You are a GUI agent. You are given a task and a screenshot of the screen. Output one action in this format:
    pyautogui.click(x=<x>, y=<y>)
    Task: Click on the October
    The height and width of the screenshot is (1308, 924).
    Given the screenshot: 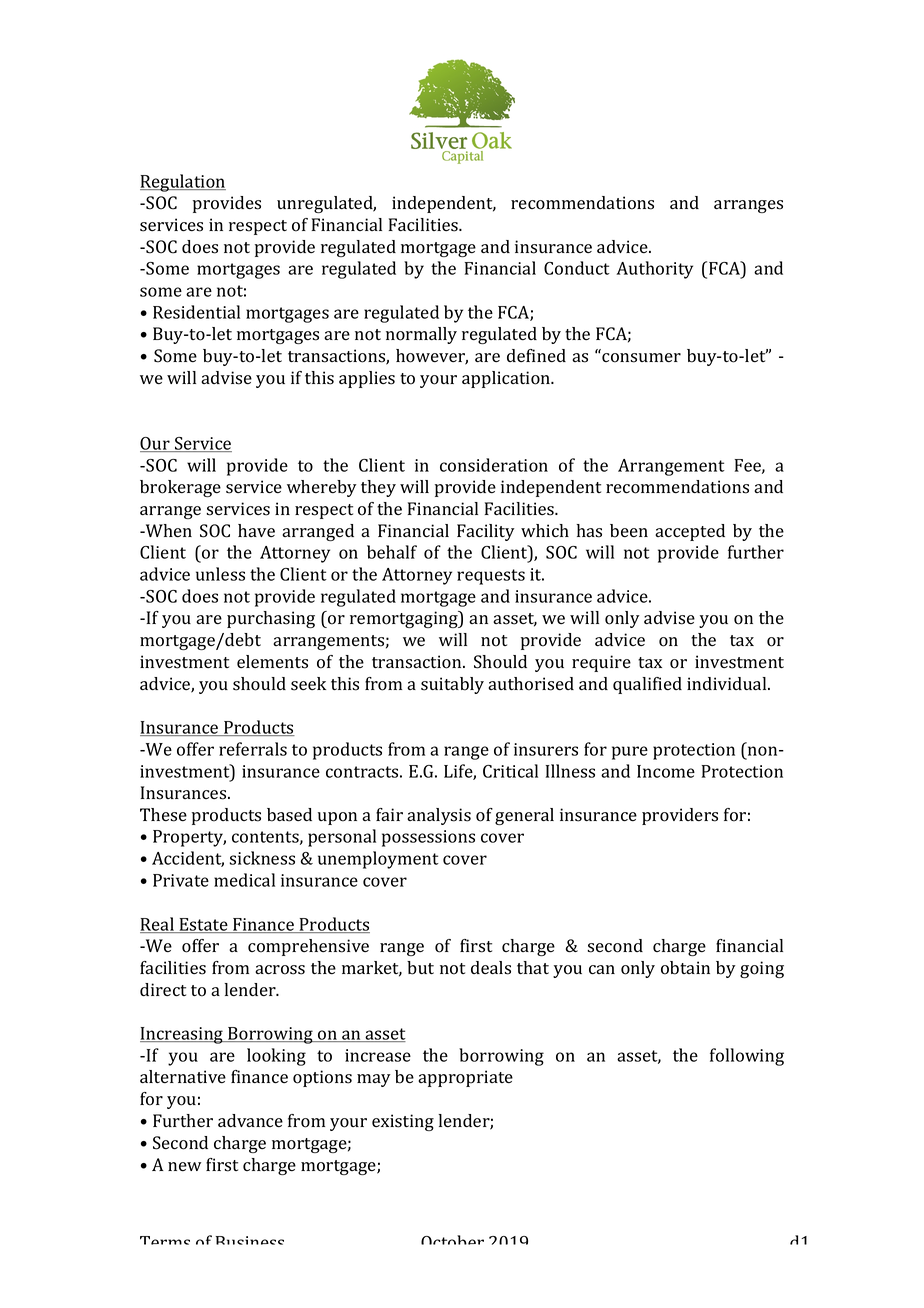 What is the action you would take?
    pyautogui.click(x=452, y=1240)
